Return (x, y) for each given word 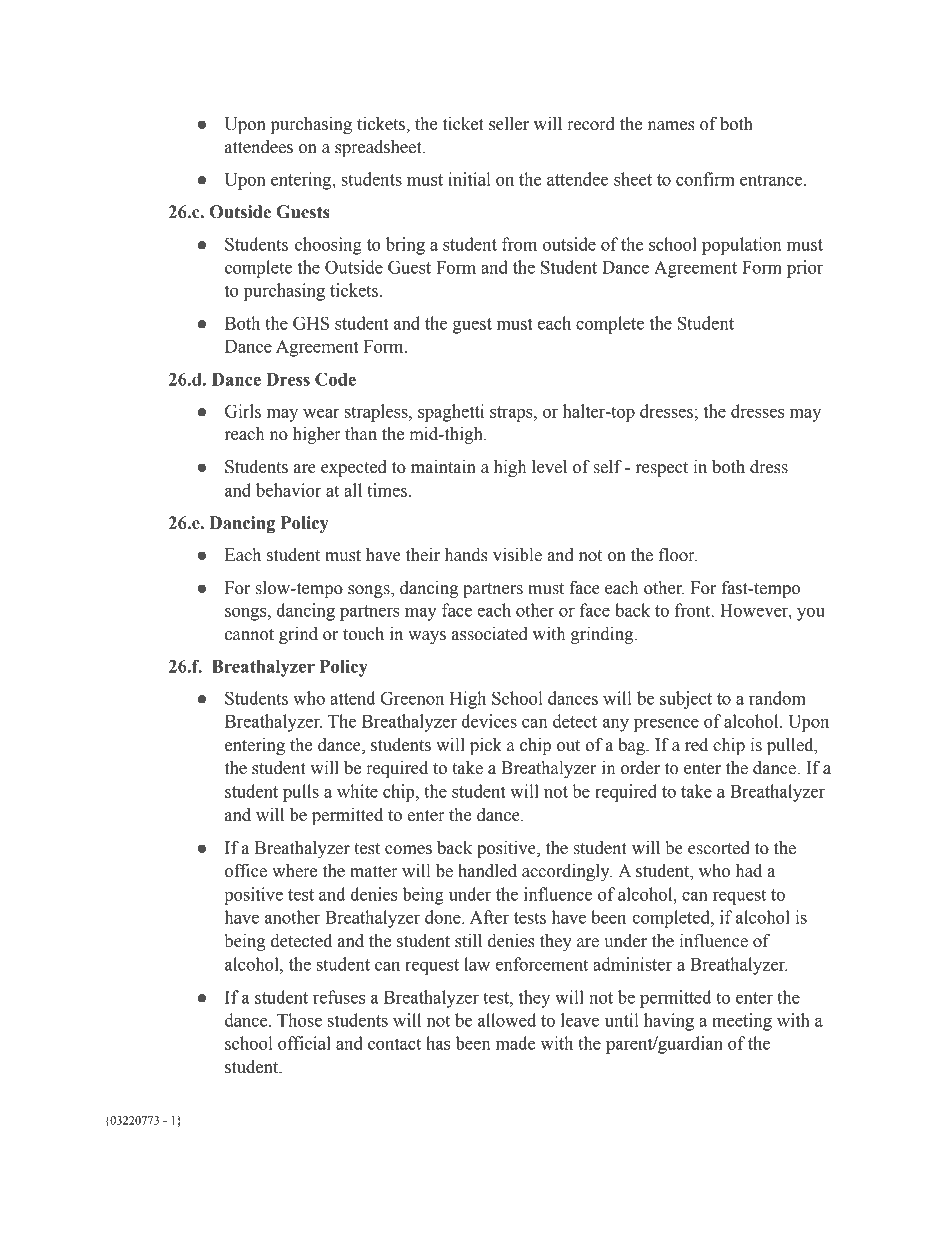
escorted (719, 848)
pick (486, 746)
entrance (772, 180)
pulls (301, 793)
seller (509, 124)
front (694, 610)
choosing (328, 246)
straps (512, 414)
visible (517, 555)
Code (335, 379)
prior (805, 269)
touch (363, 634)
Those (299, 1020)
